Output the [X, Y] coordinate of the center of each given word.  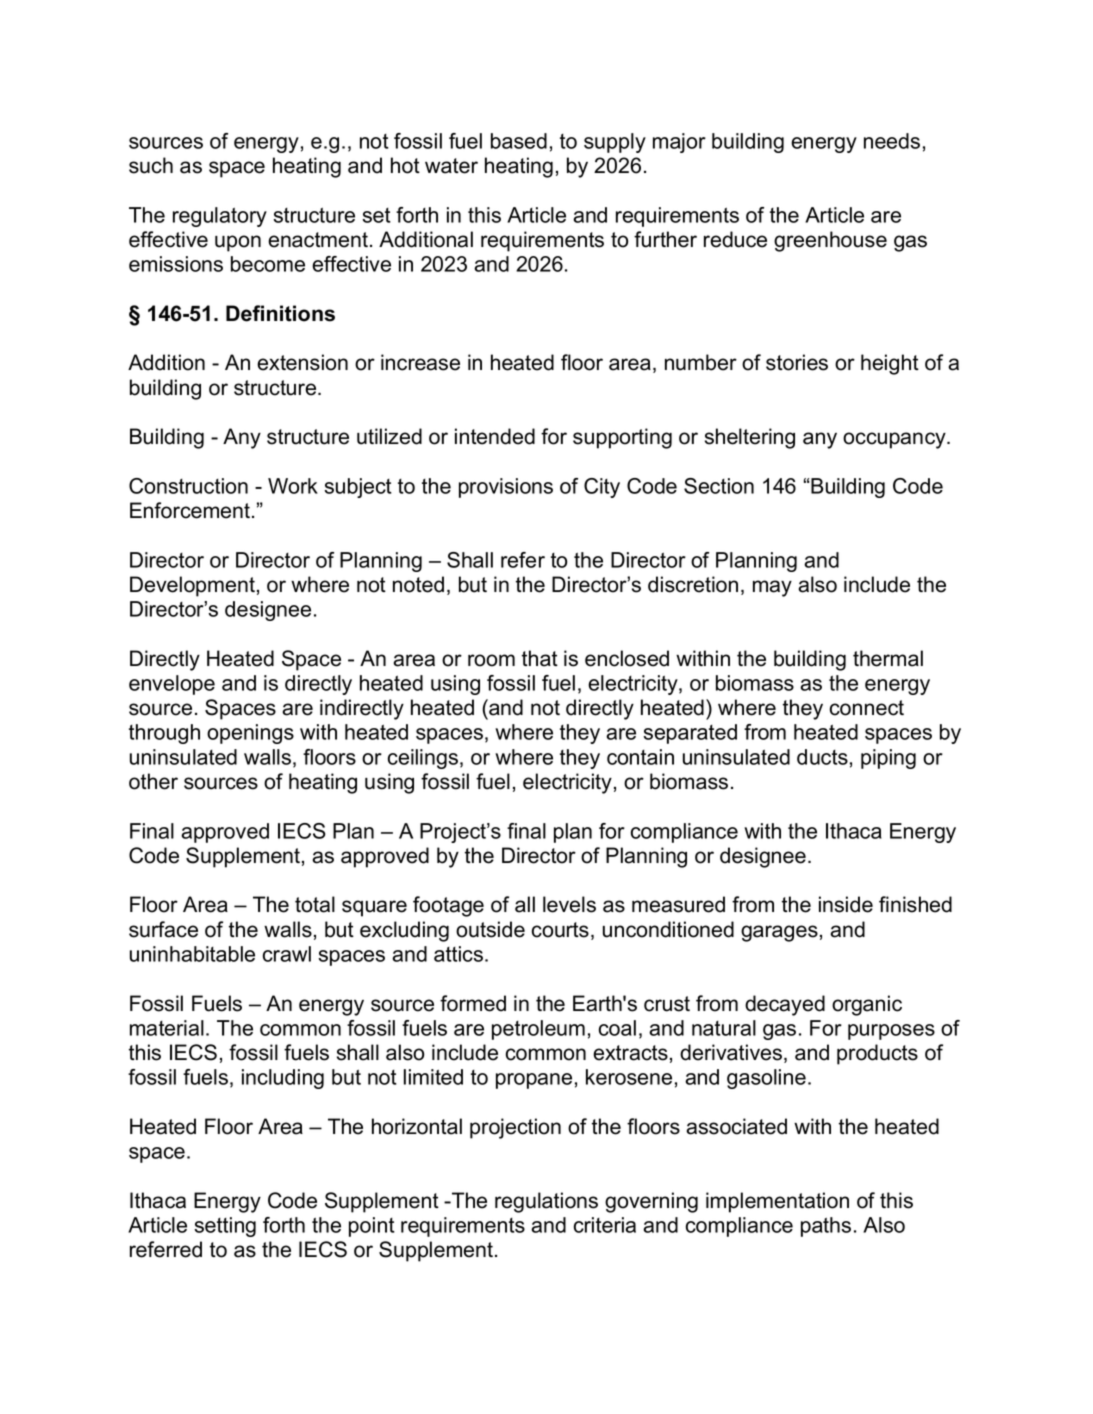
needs [892, 141]
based [519, 141]
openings [250, 734]
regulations [546, 1202]
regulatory [220, 217]
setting [225, 1227]
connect [867, 708]
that [540, 658]
